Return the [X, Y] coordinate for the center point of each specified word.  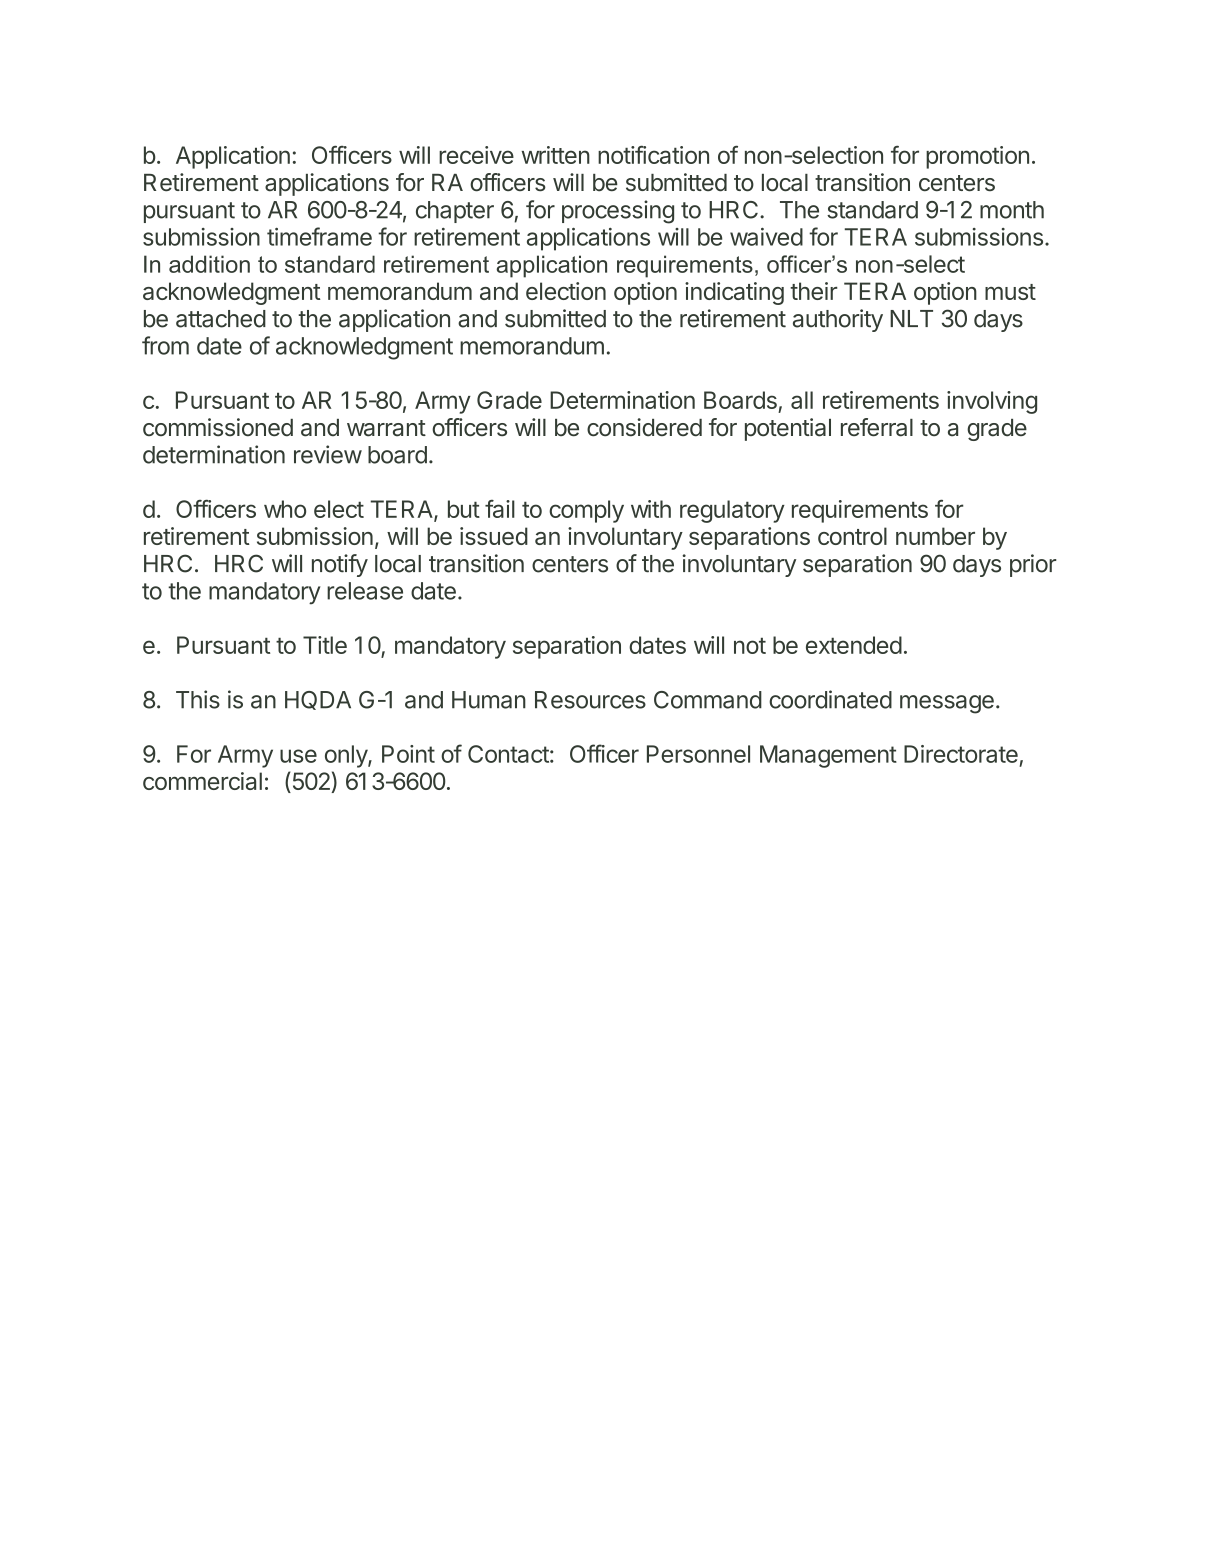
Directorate [961, 754]
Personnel [698, 754]
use [298, 756]
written [556, 155]
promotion [977, 157]
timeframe [319, 236]
